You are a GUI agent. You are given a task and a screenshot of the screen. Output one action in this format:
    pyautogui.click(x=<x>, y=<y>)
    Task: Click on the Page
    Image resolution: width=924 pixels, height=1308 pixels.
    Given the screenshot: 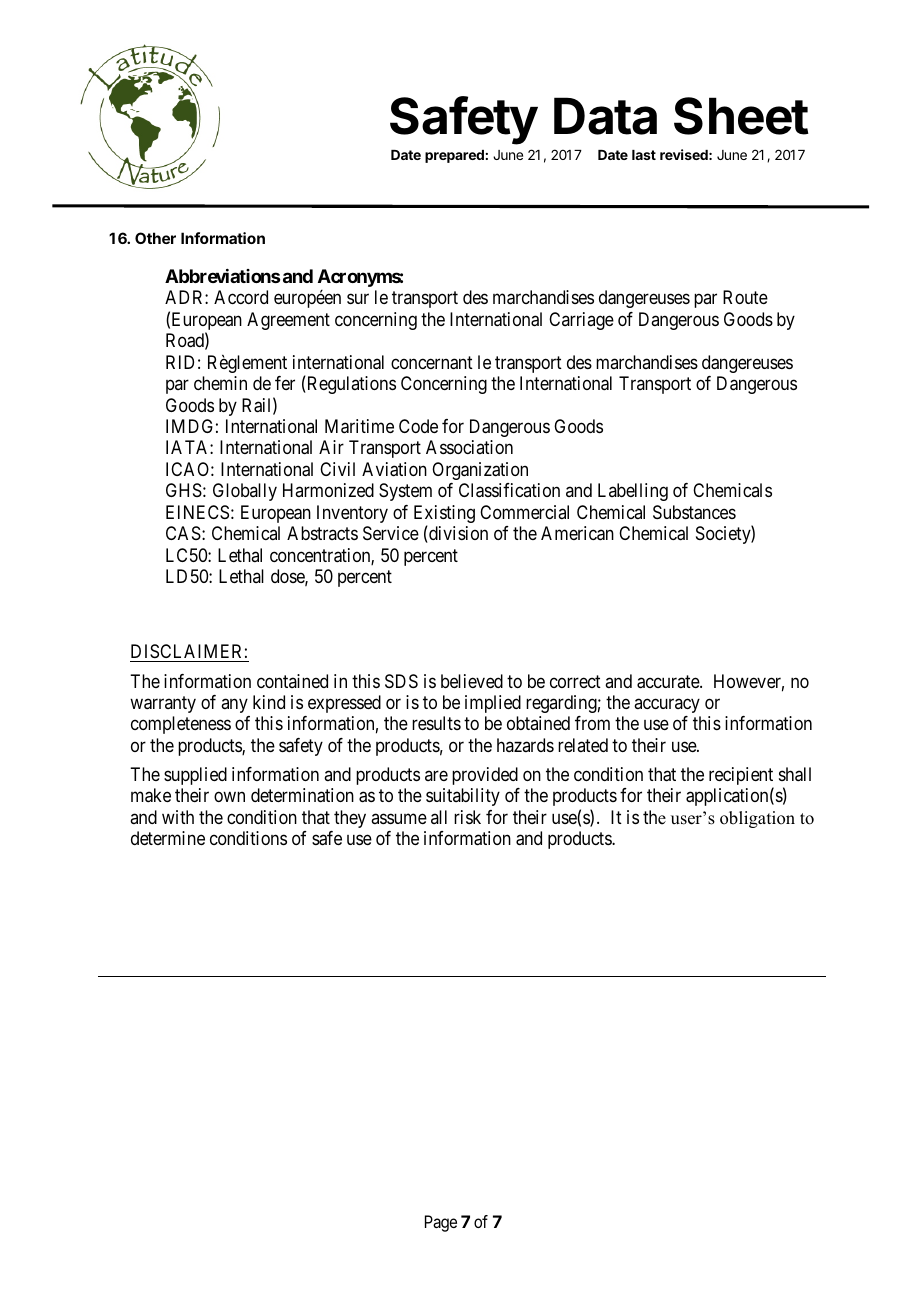 What is the action you would take?
    pyautogui.click(x=441, y=1223)
